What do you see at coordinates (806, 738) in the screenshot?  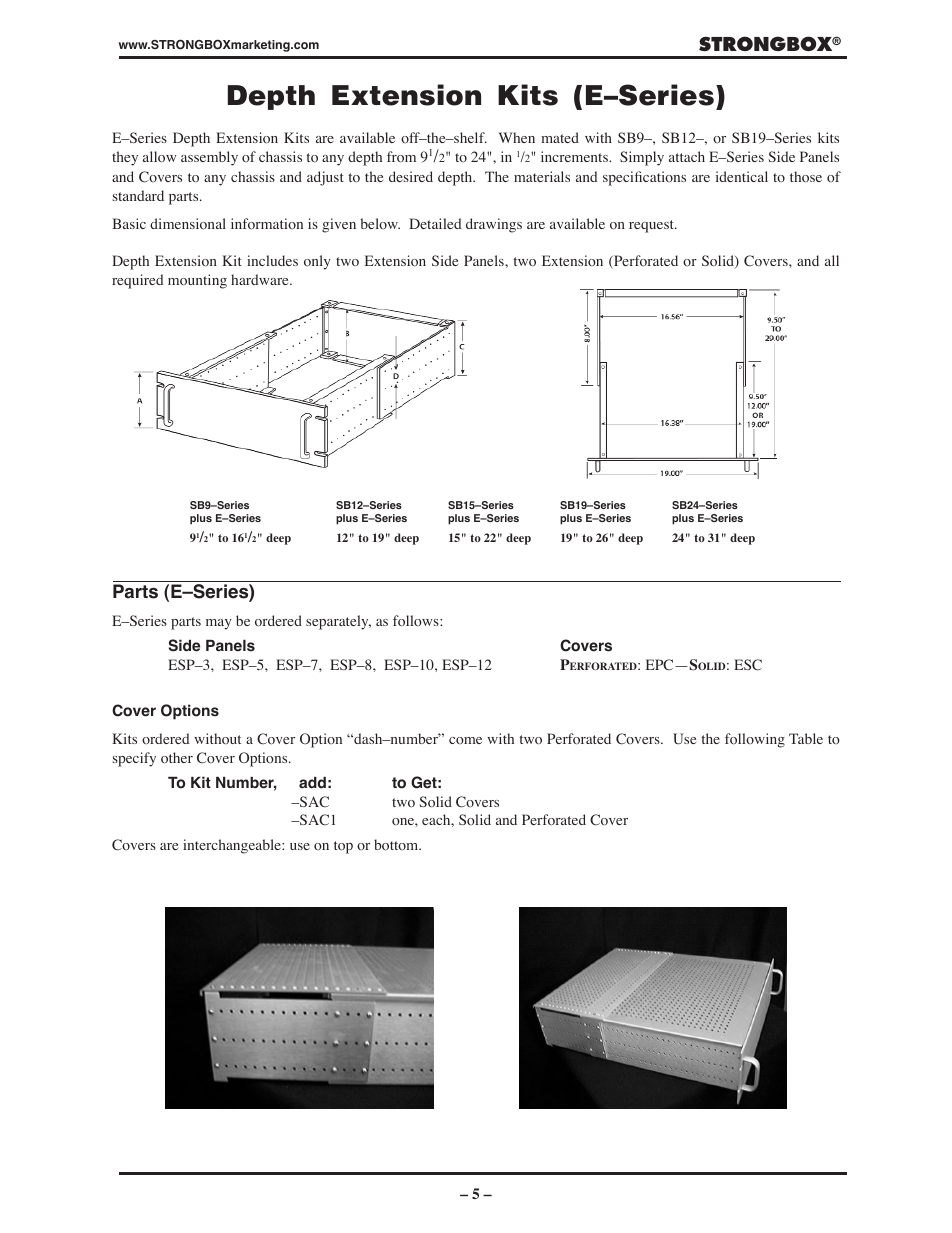 I see `Table` at bounding box center [806, 738].
